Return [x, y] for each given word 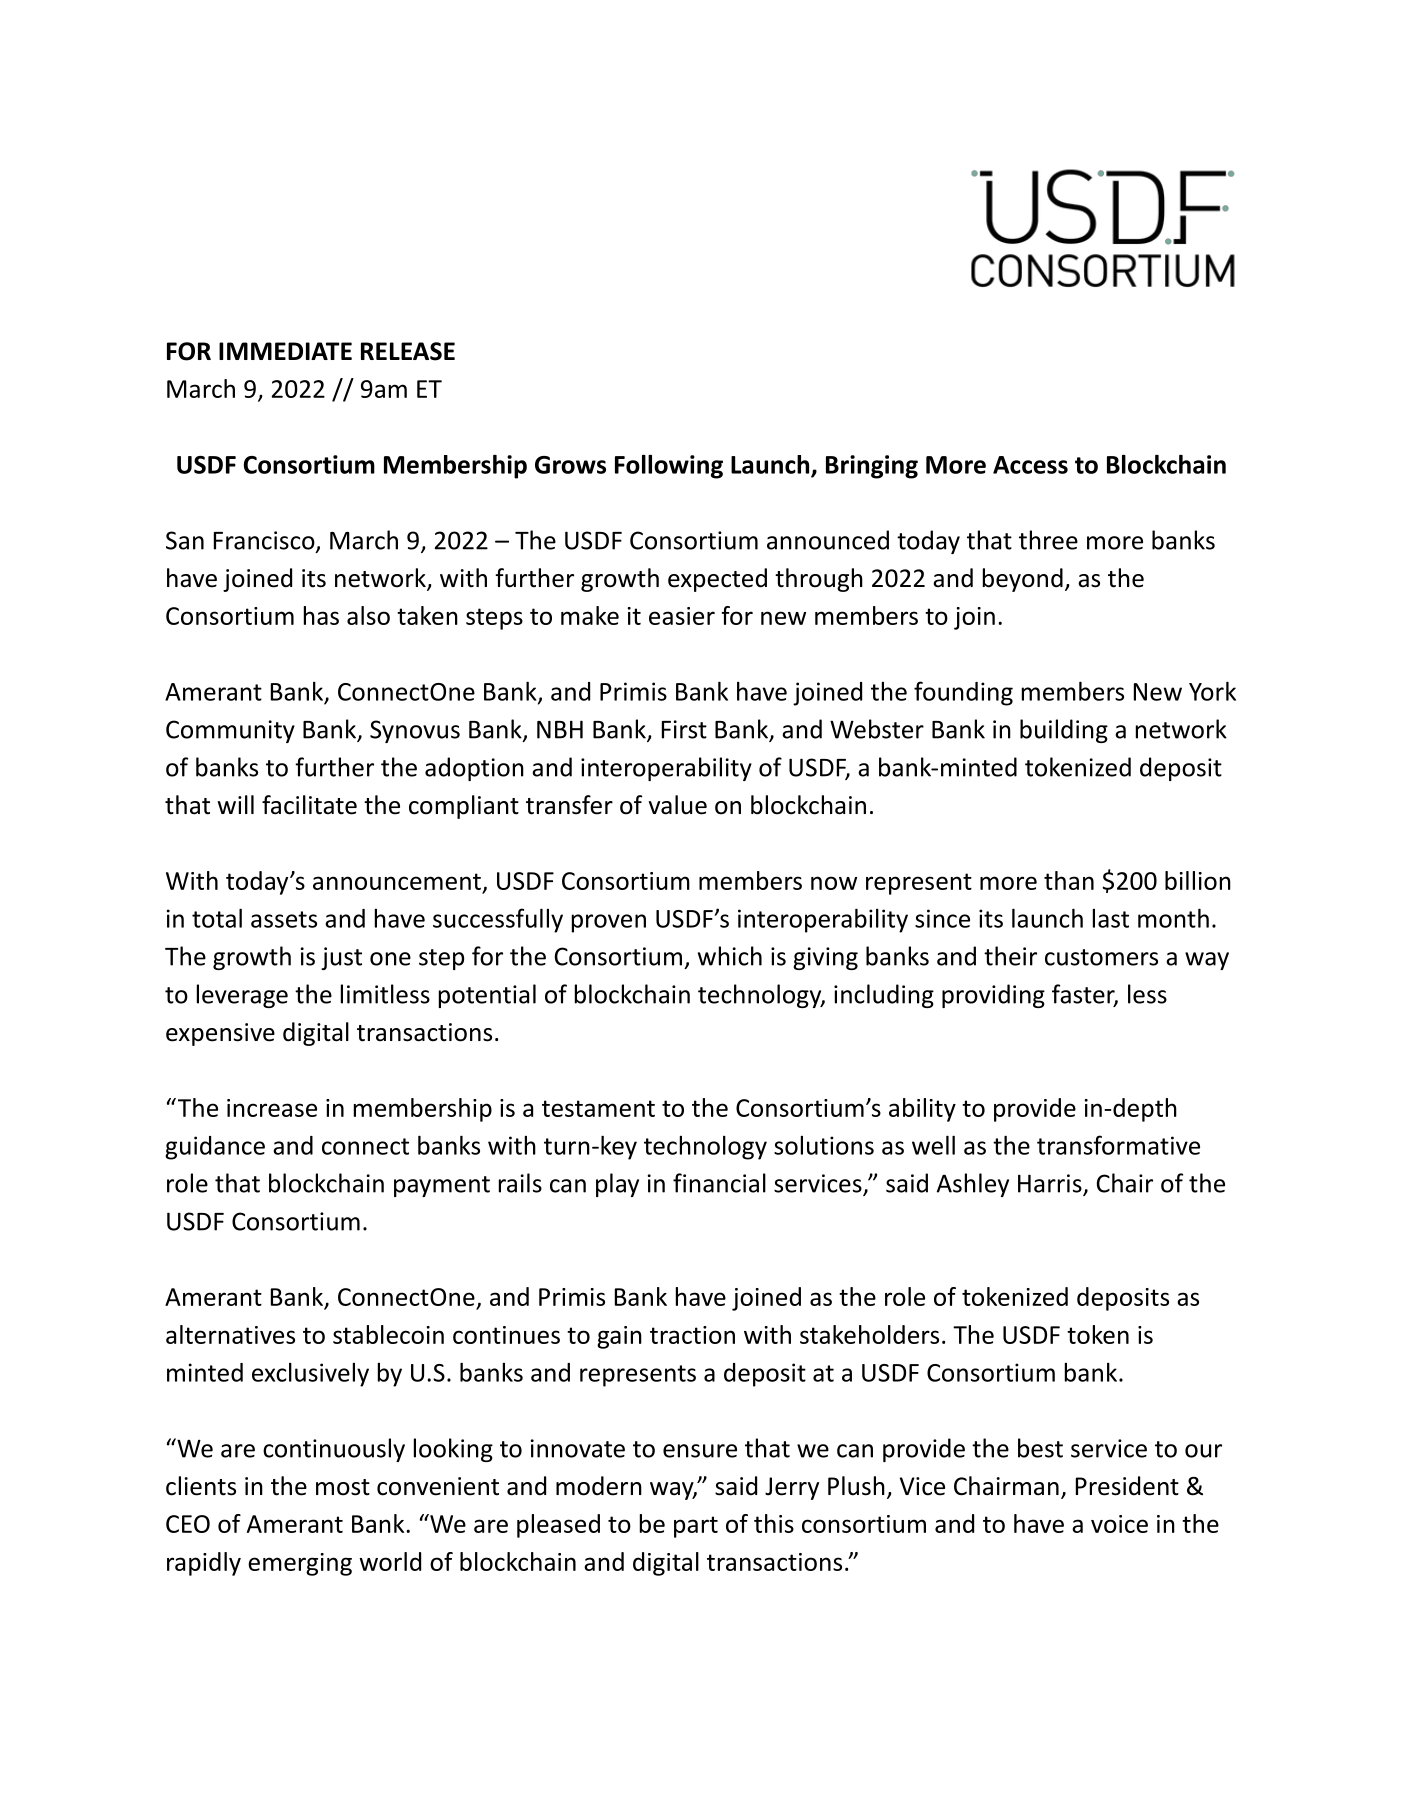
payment [442, 1186]
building [1064, 731]
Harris [1051, 1184]
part [696, 1527]
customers [1101, 957]
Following [669, 467]
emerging [300, 1564]
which [730, 956]
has [321, 615]
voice [1119, 1524]
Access [1030, 465]
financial [719, 1183]
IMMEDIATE [285, 351]
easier [682, 616]
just [341, 958]
